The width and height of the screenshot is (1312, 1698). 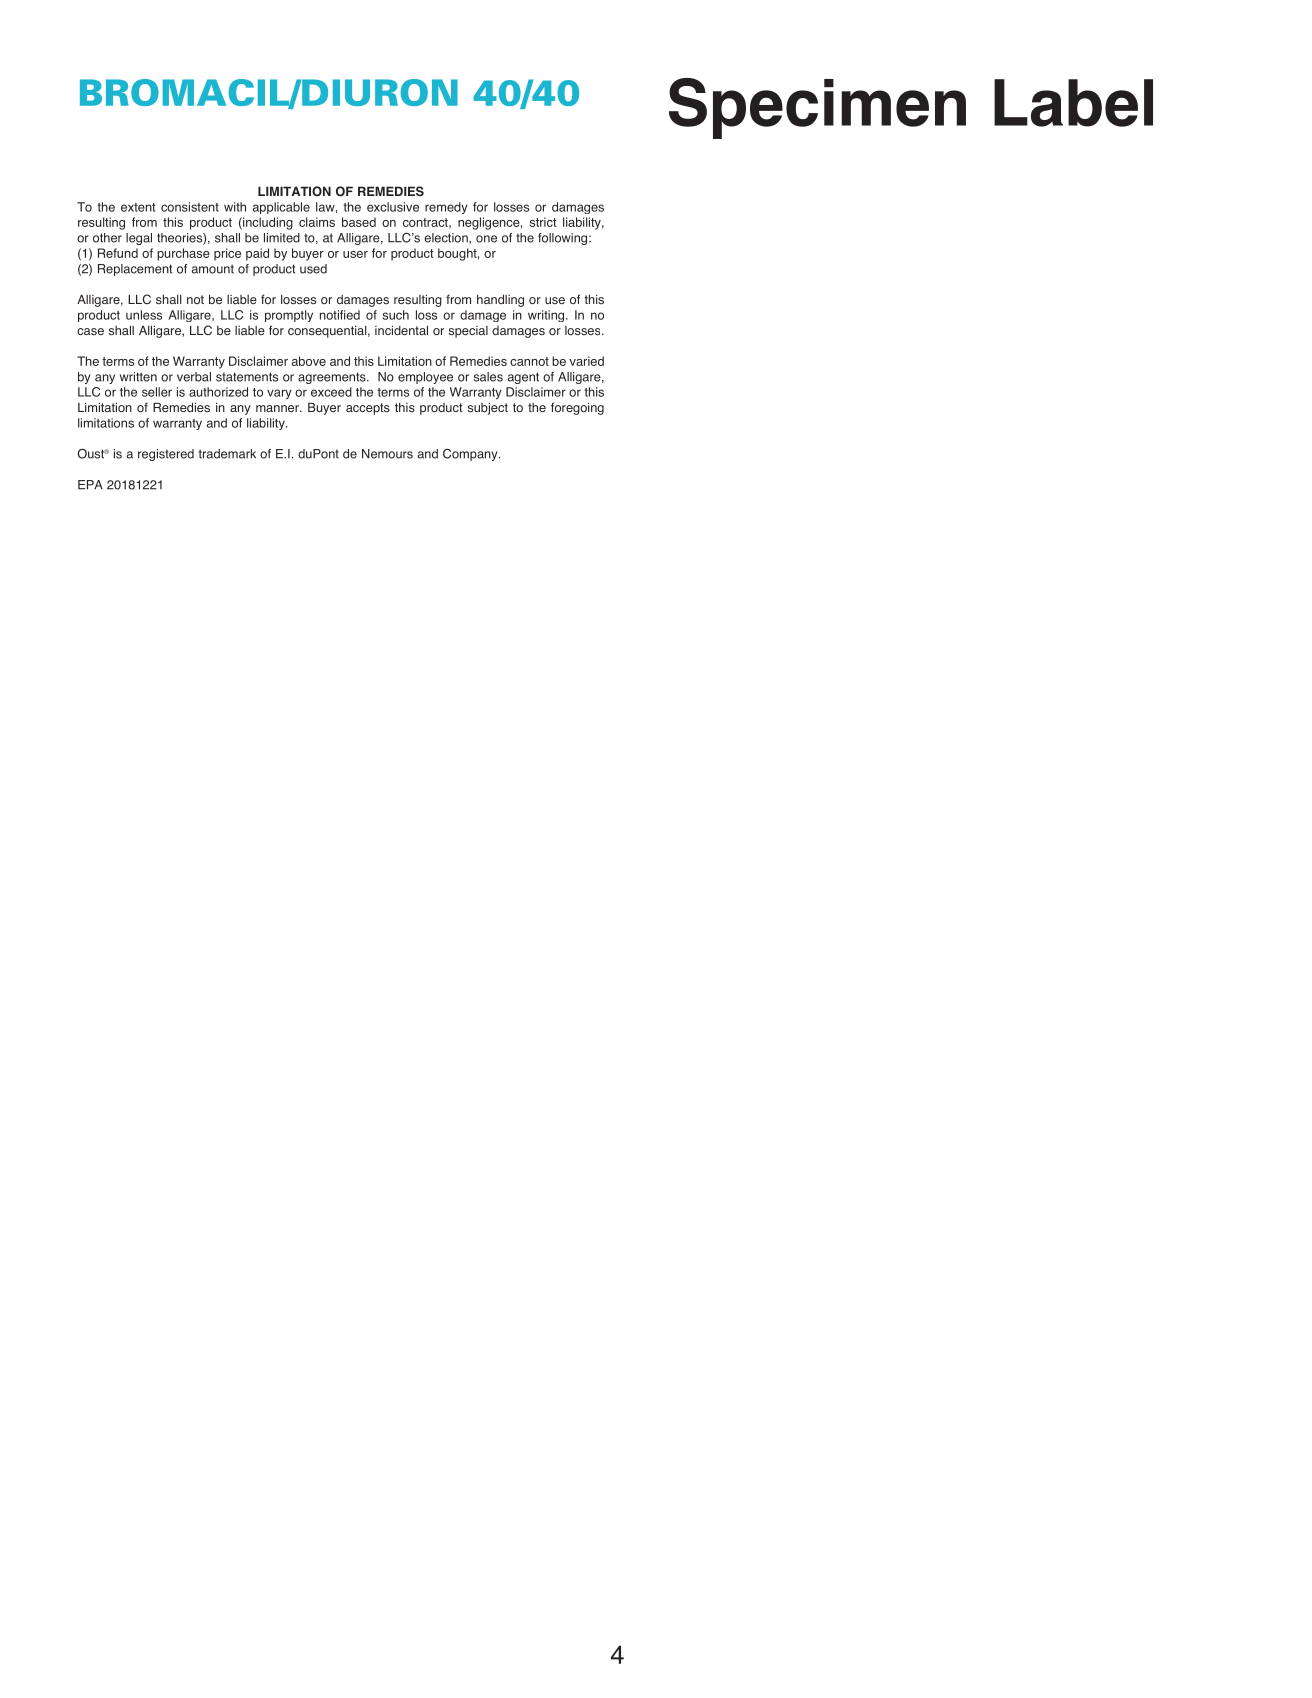 What do you see at coordinates (500, 300) in the screenshot?
I see `handling` at bounding box center [500, 300].
